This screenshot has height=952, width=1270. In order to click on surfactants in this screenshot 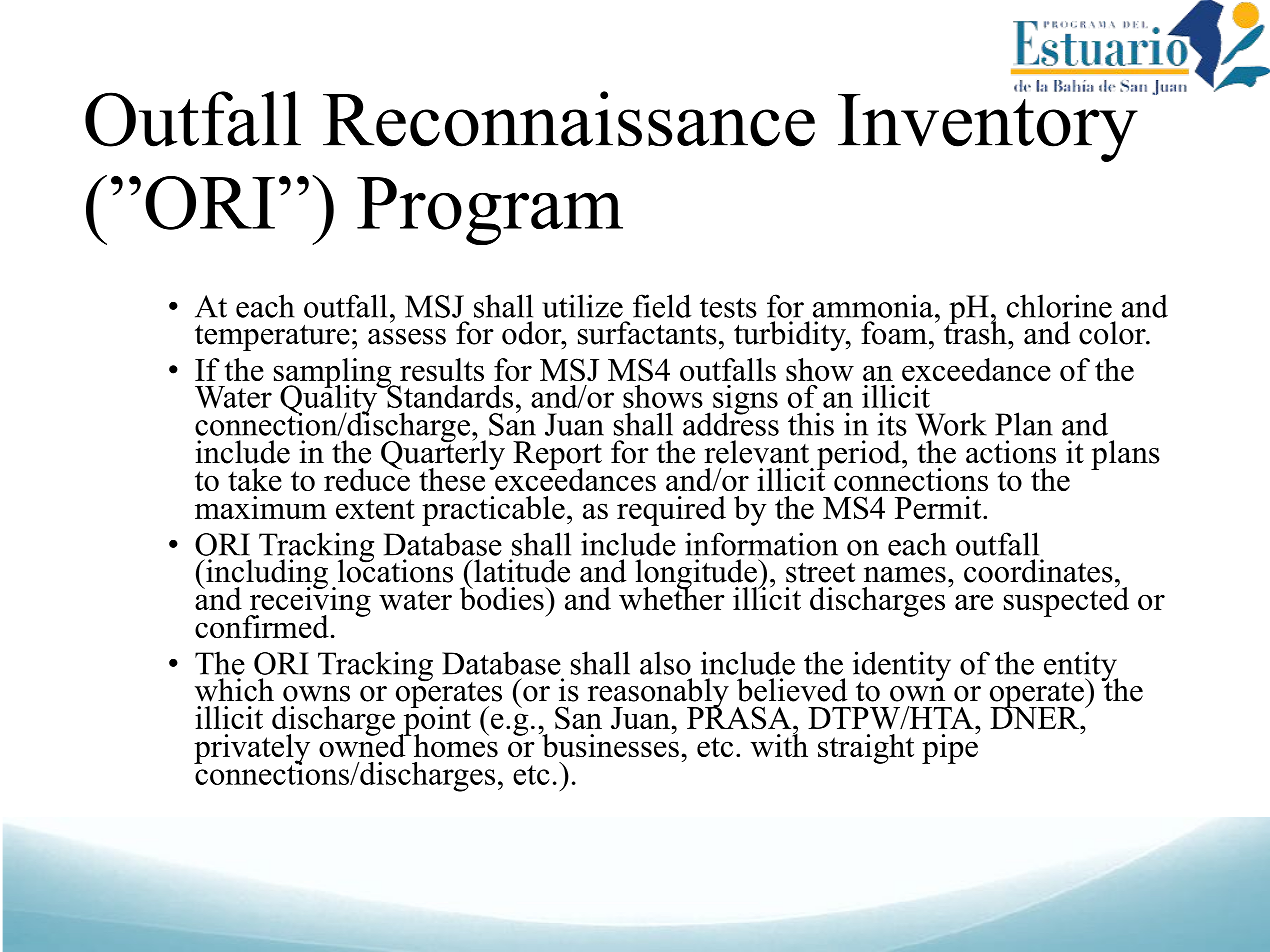, I will do `click(647, 333)`.
